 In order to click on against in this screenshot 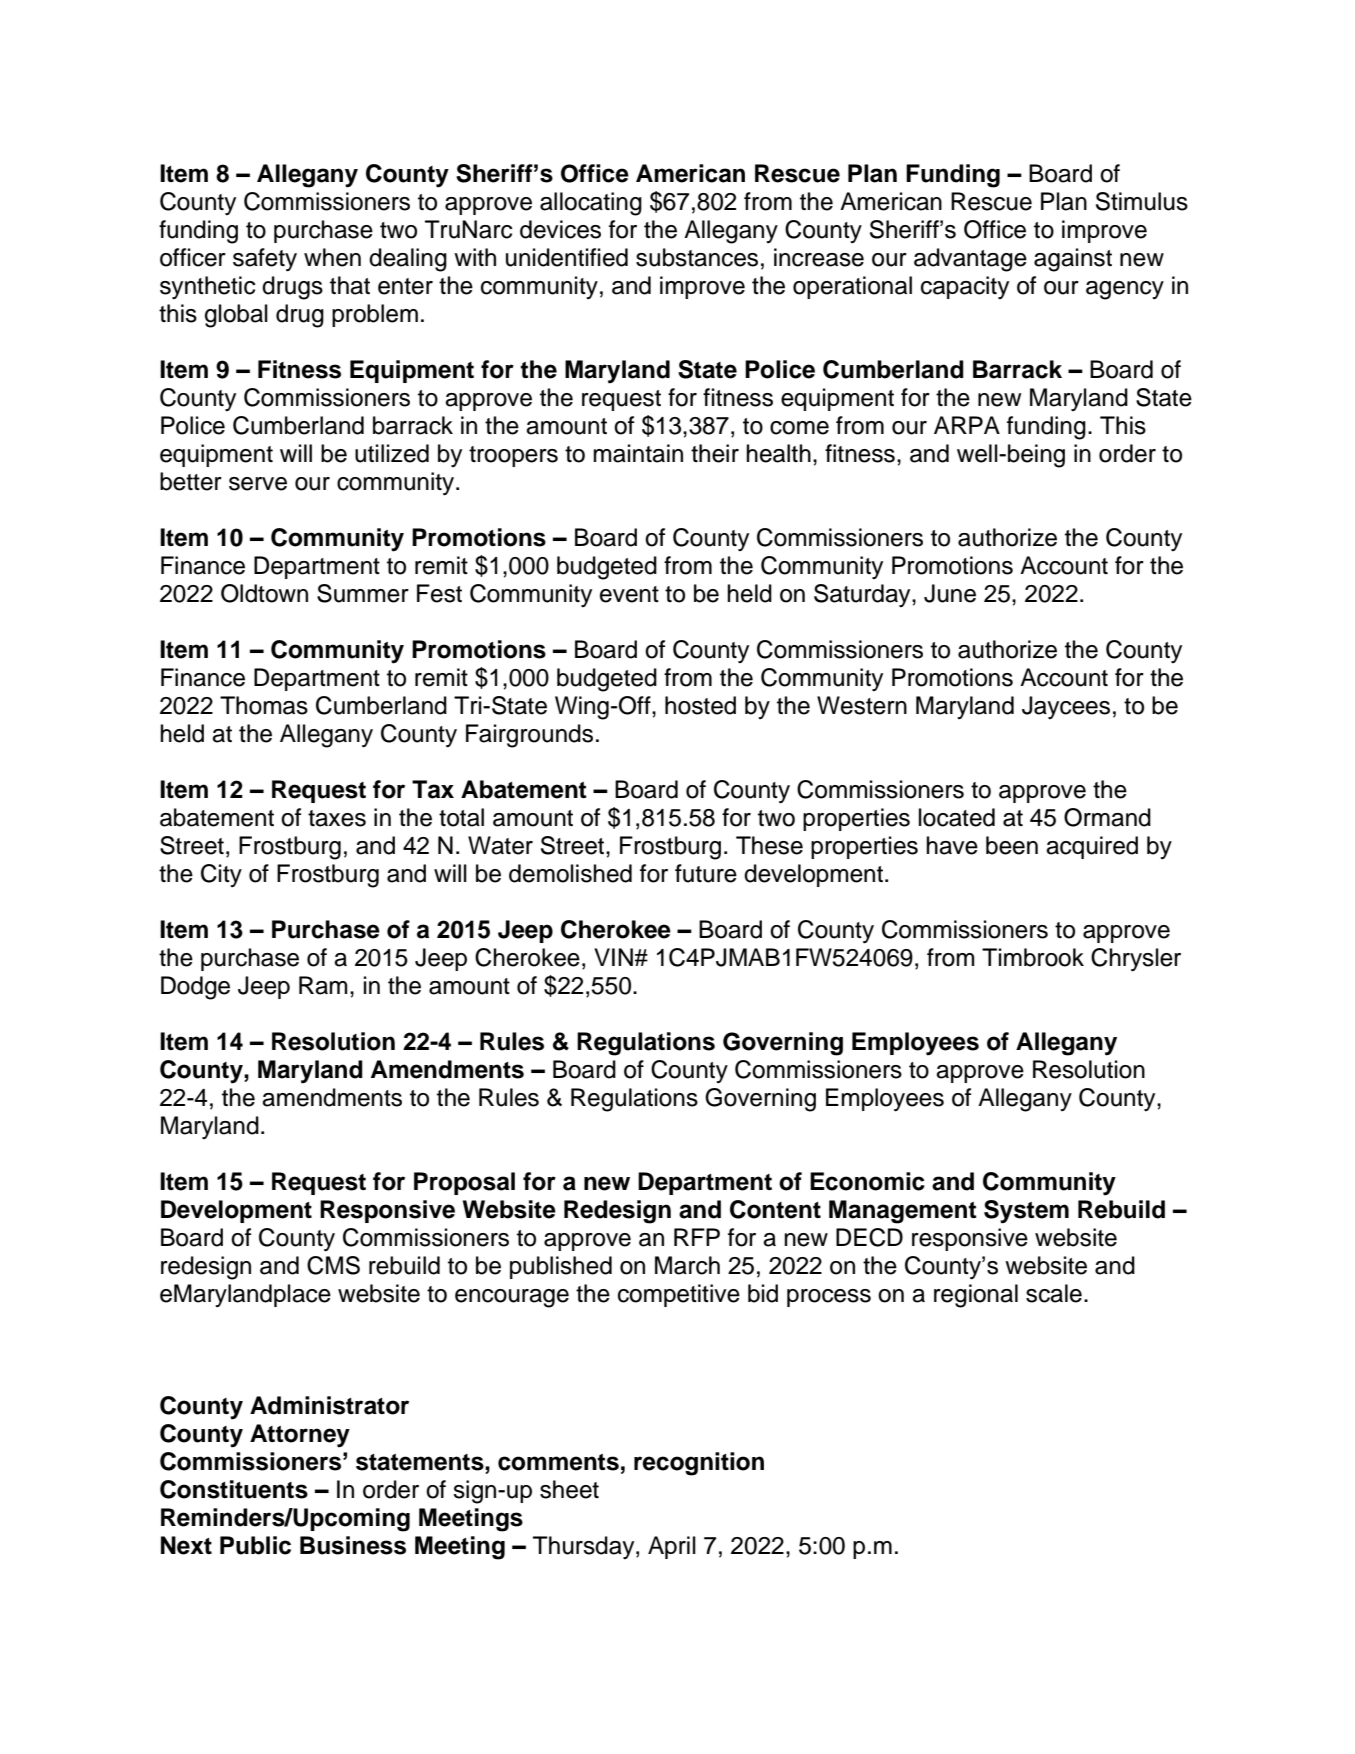, I will do `click(1073, 260)`.
